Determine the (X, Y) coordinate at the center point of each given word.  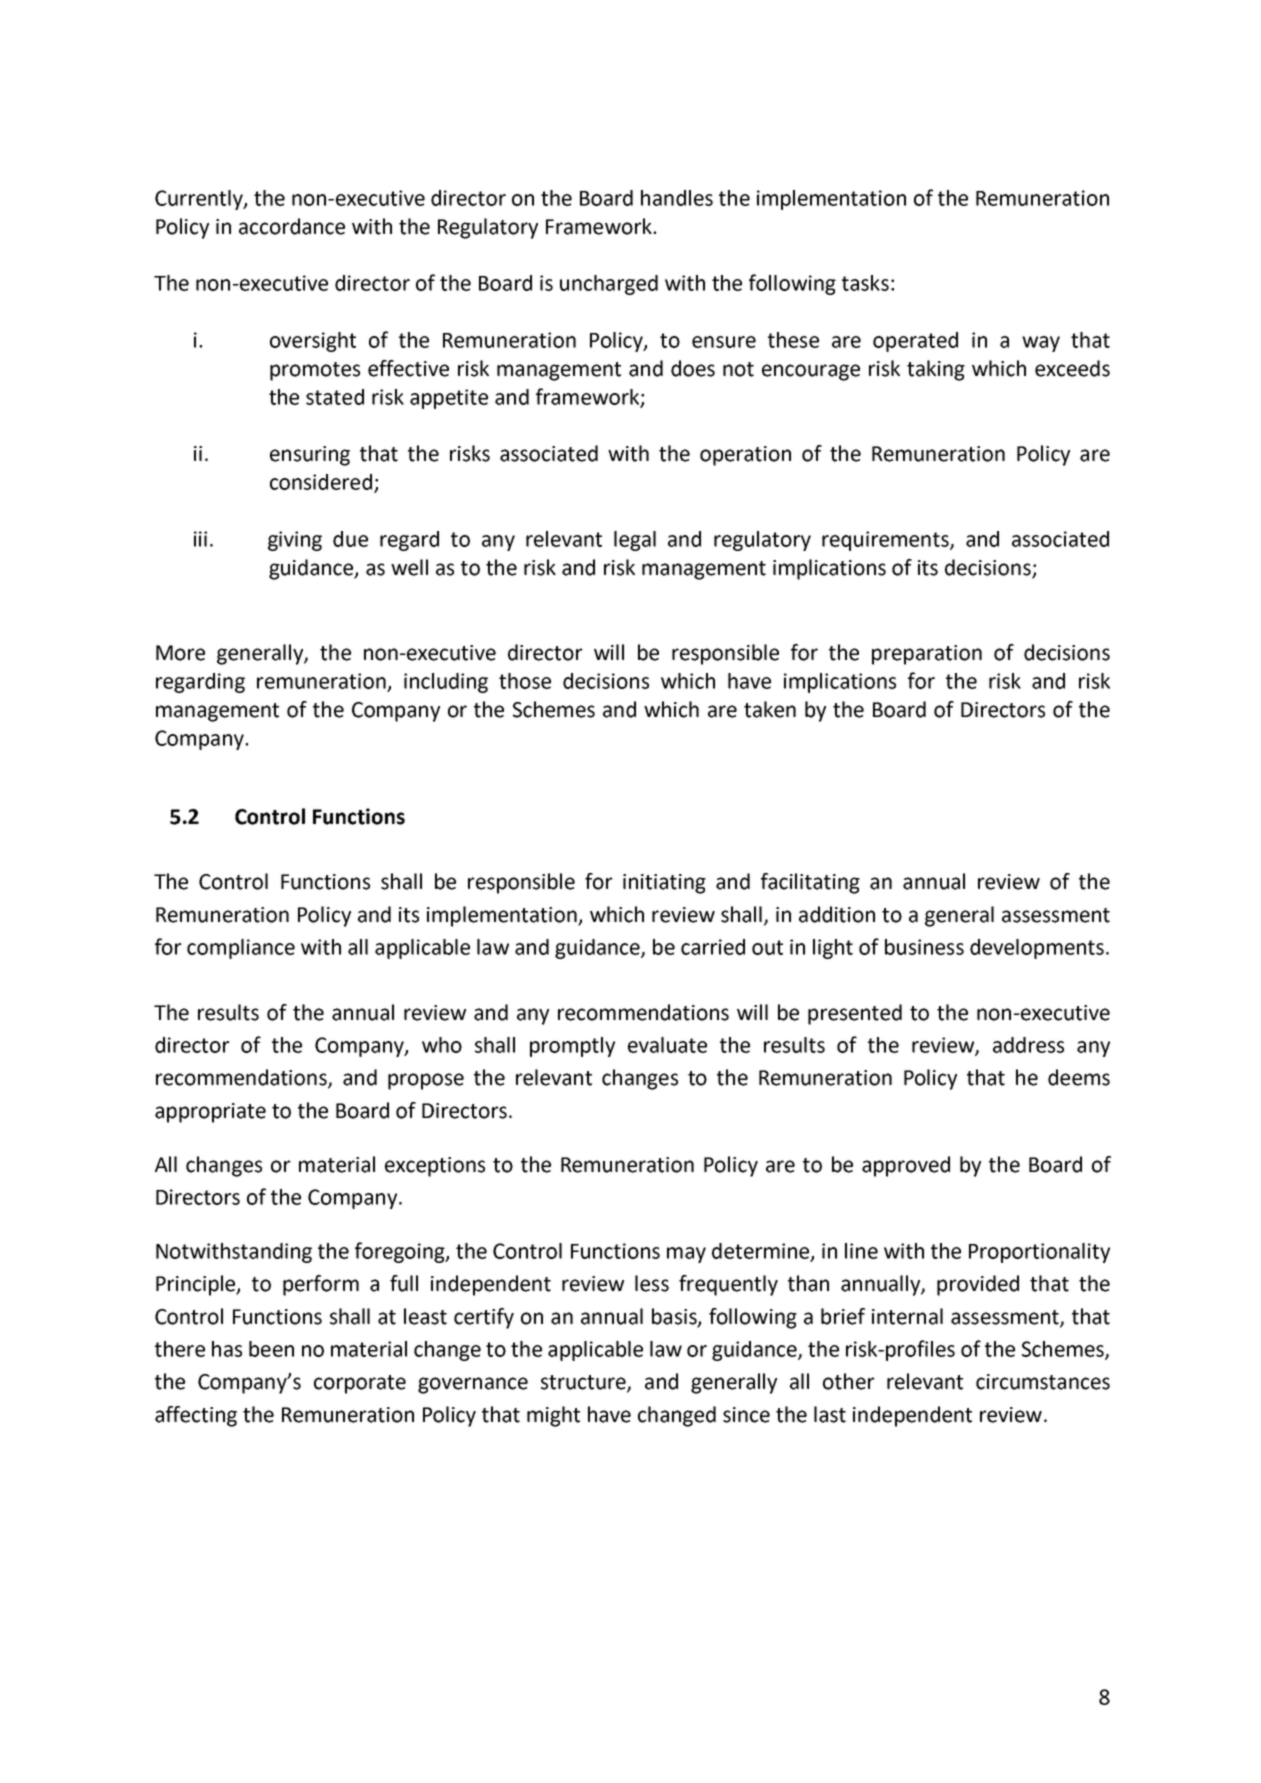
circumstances (1043, 1382)
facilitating (810, 883)
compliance (241, 949)
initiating (664, 884)
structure (584, 1383)
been (271, 1349)
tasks (865, 283)
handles (677, 198)
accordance (292, 226)
